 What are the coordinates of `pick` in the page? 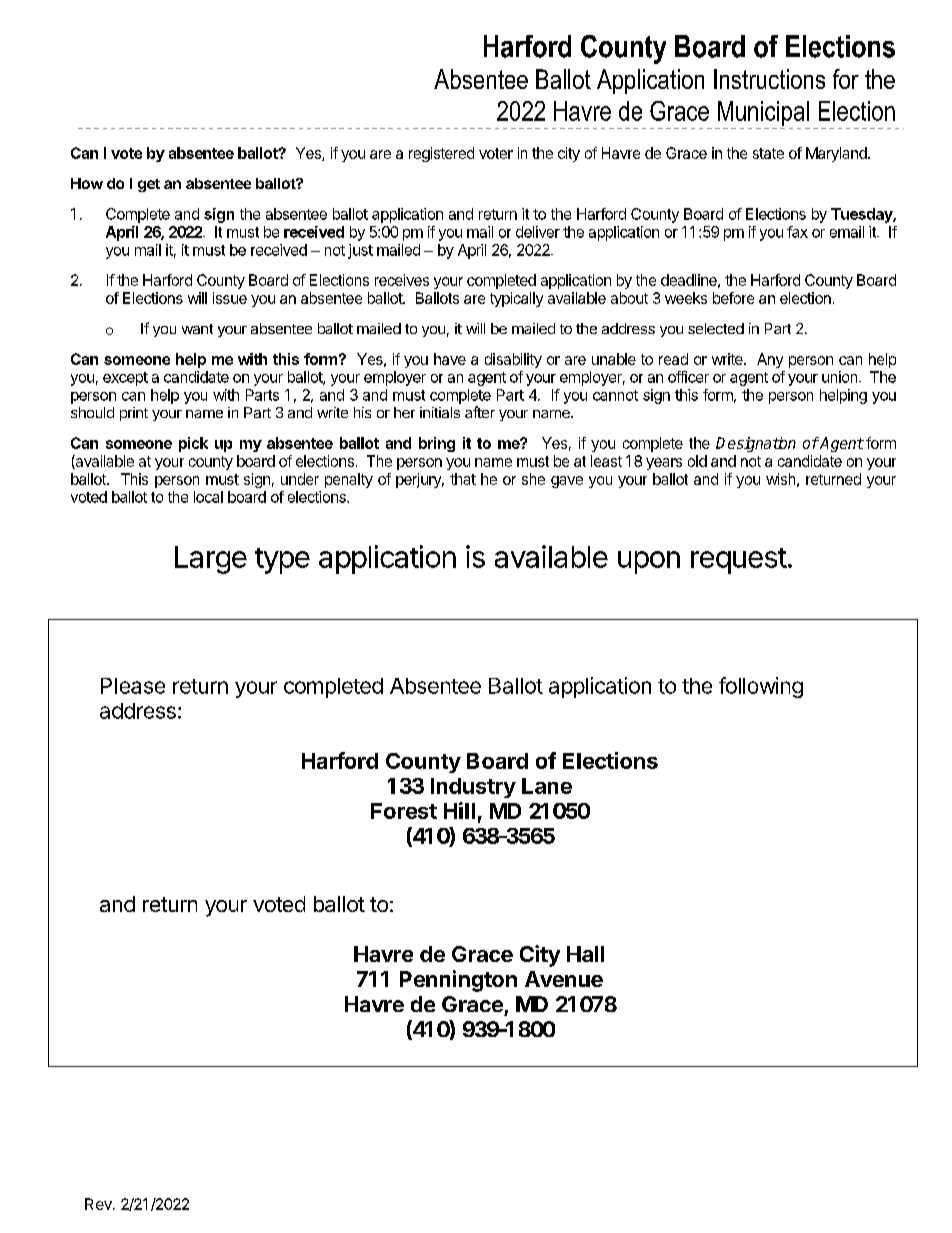 It's located at (193, 444).
